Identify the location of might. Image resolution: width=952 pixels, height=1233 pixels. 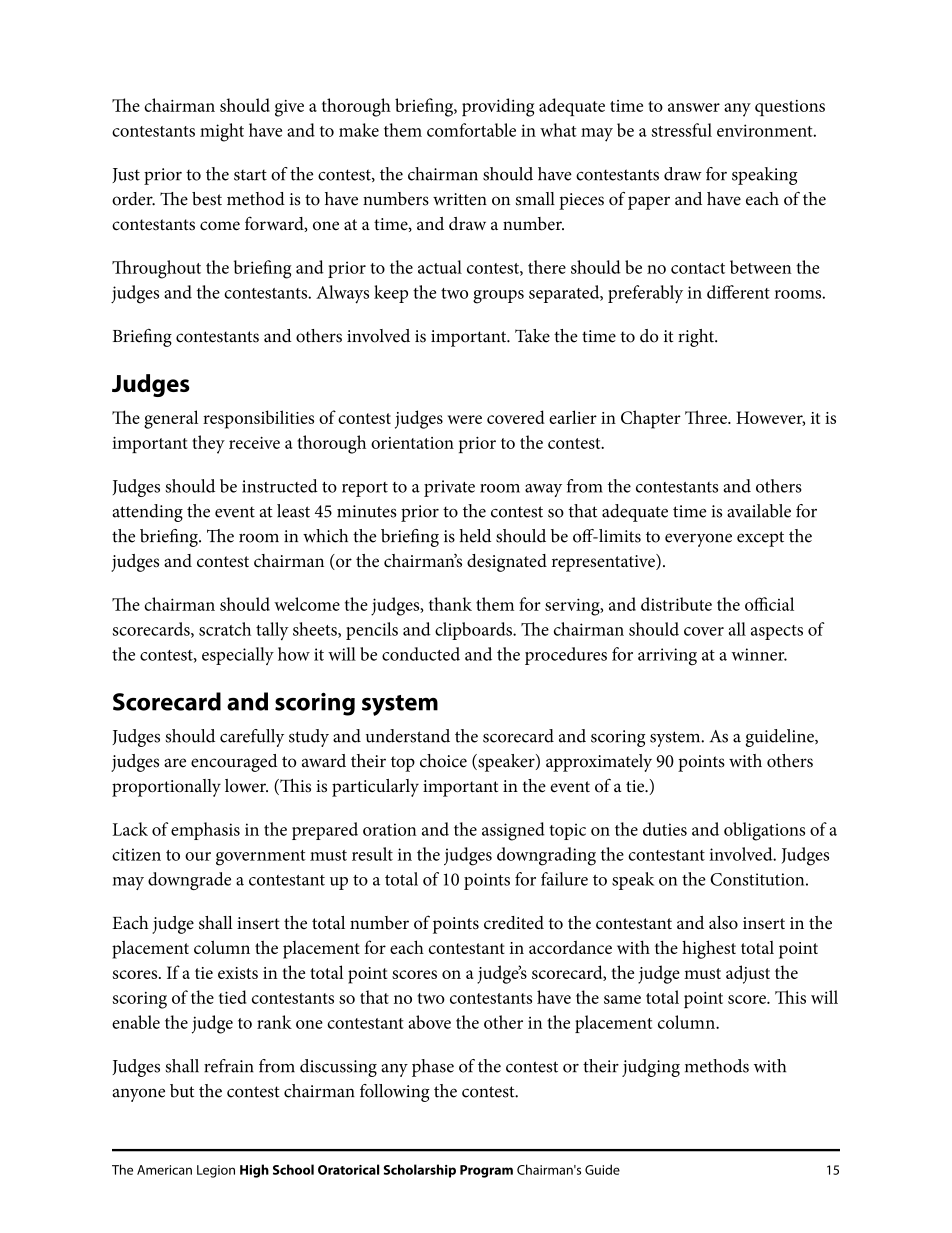
(222, 132).
